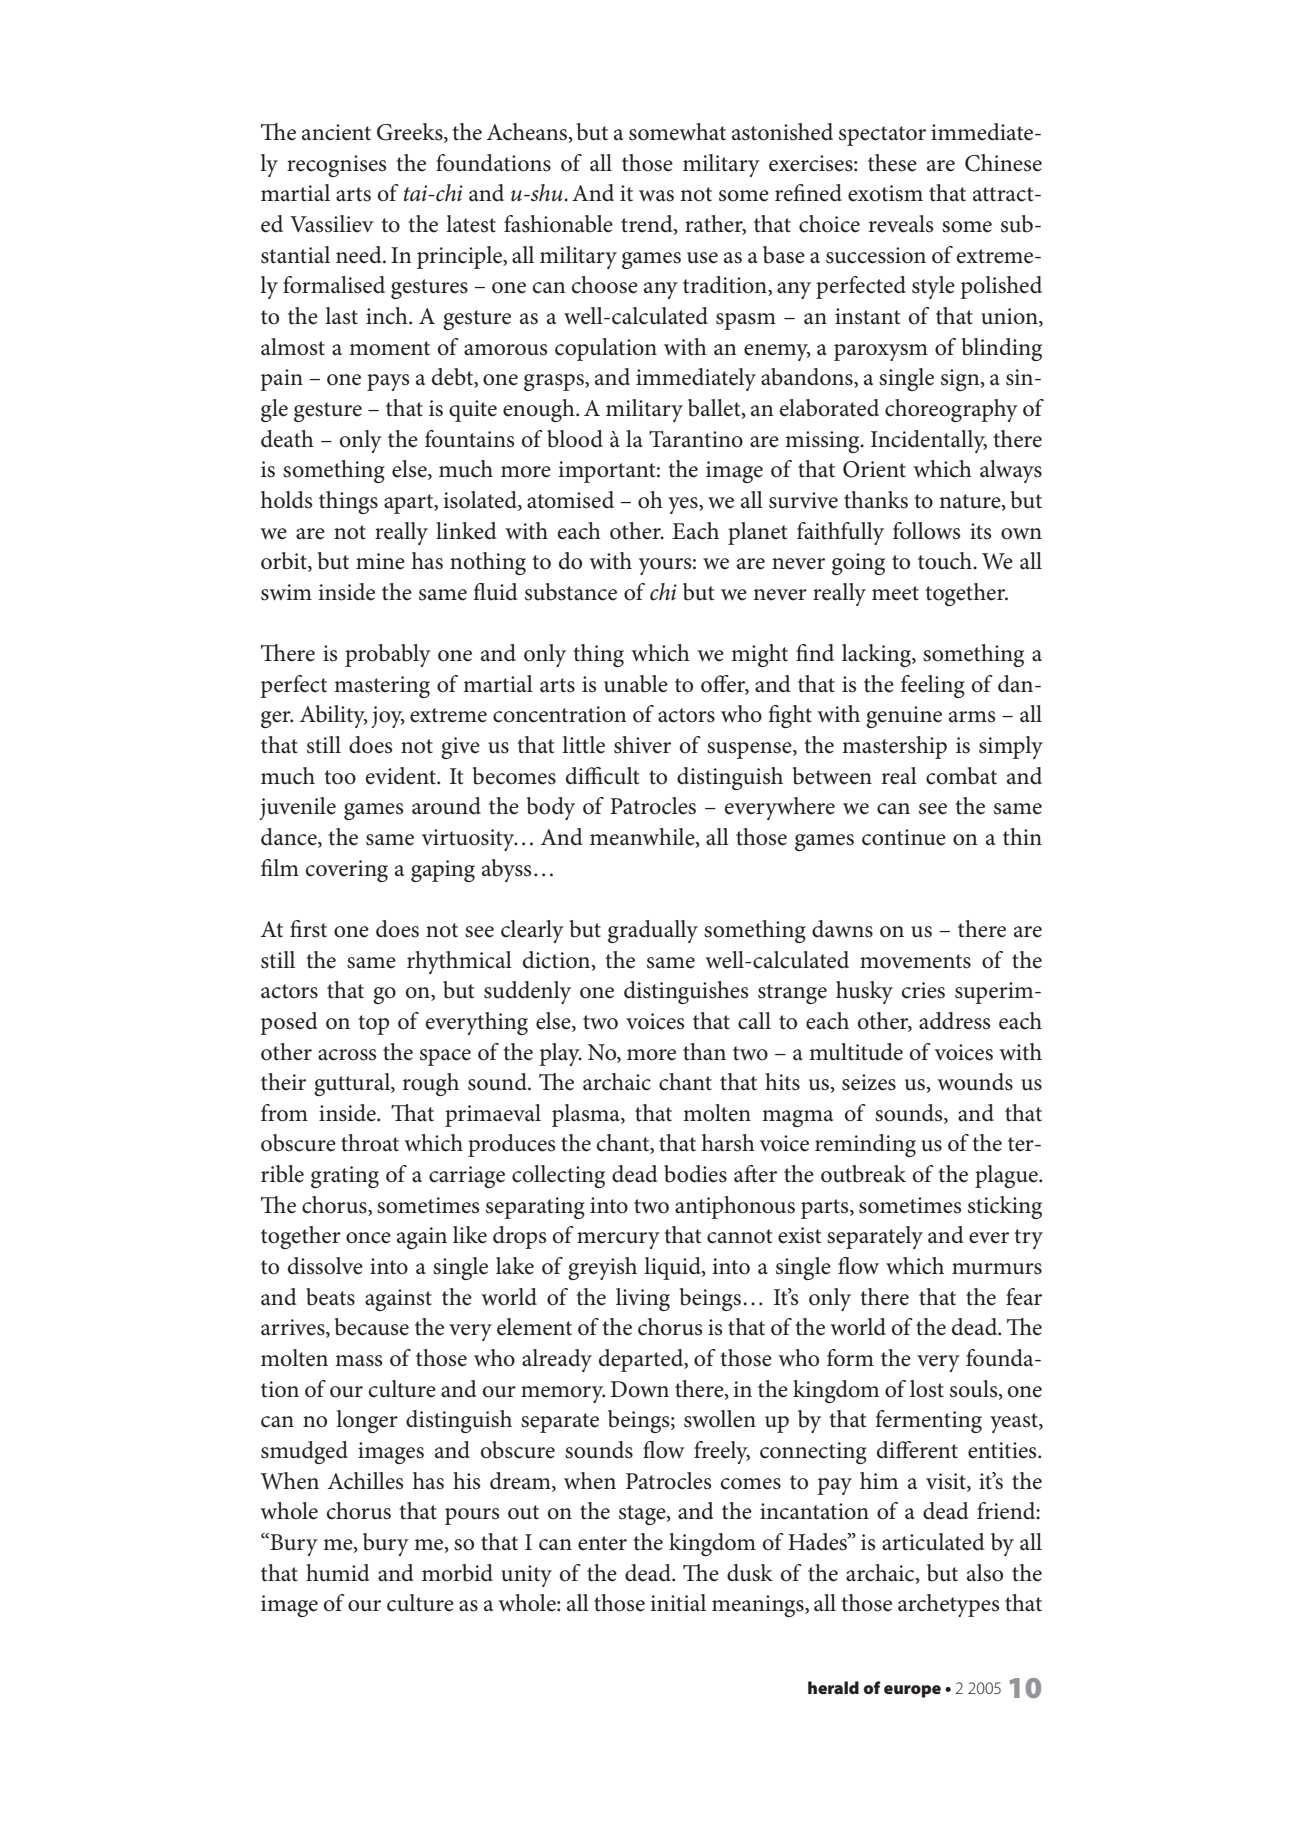 This image has height=1843, width=1303. What do you see at coordinates (656, 196) in the image?
I see `was` at bounding box center [656, 196].
